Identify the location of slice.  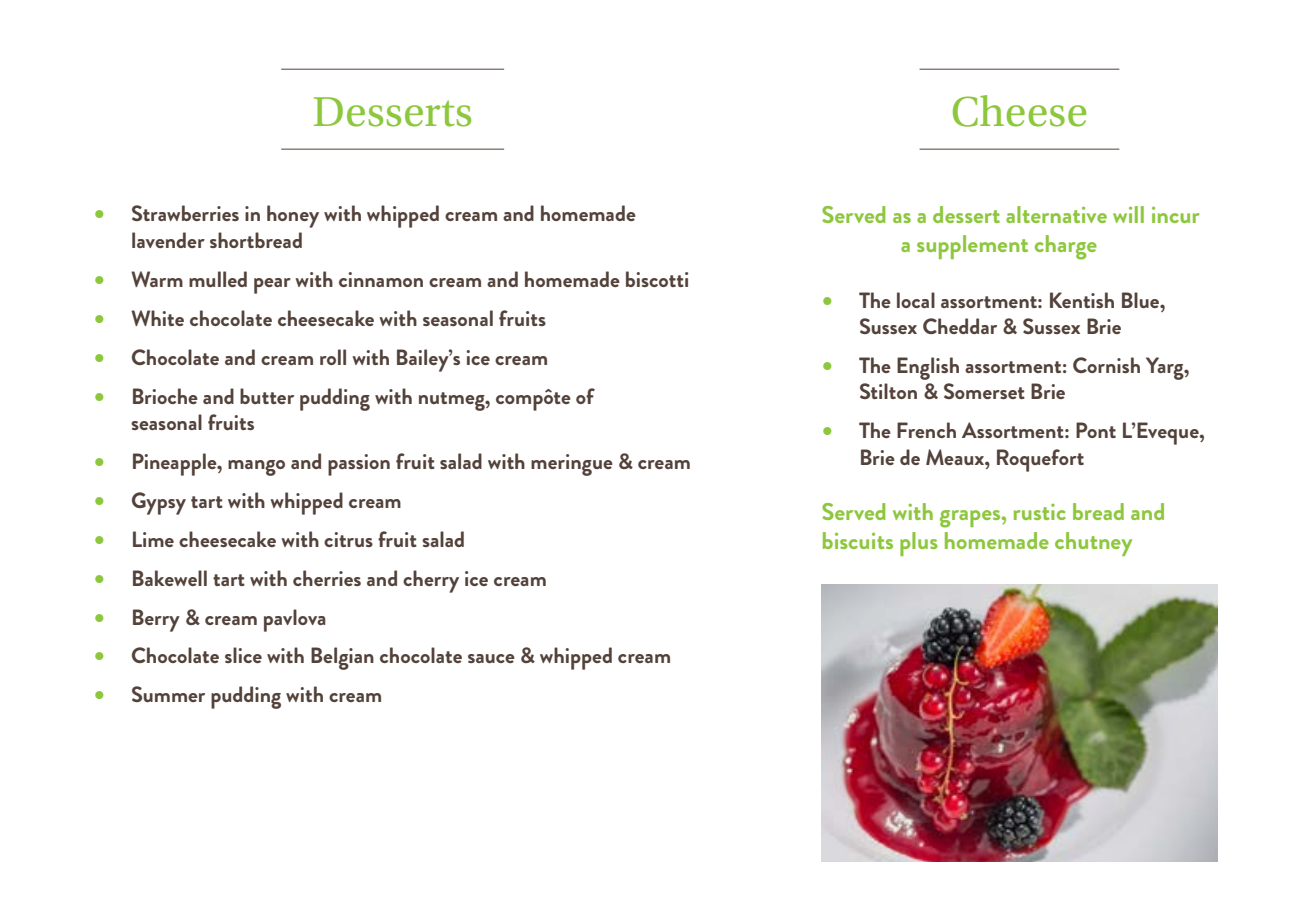
(243, 655).
